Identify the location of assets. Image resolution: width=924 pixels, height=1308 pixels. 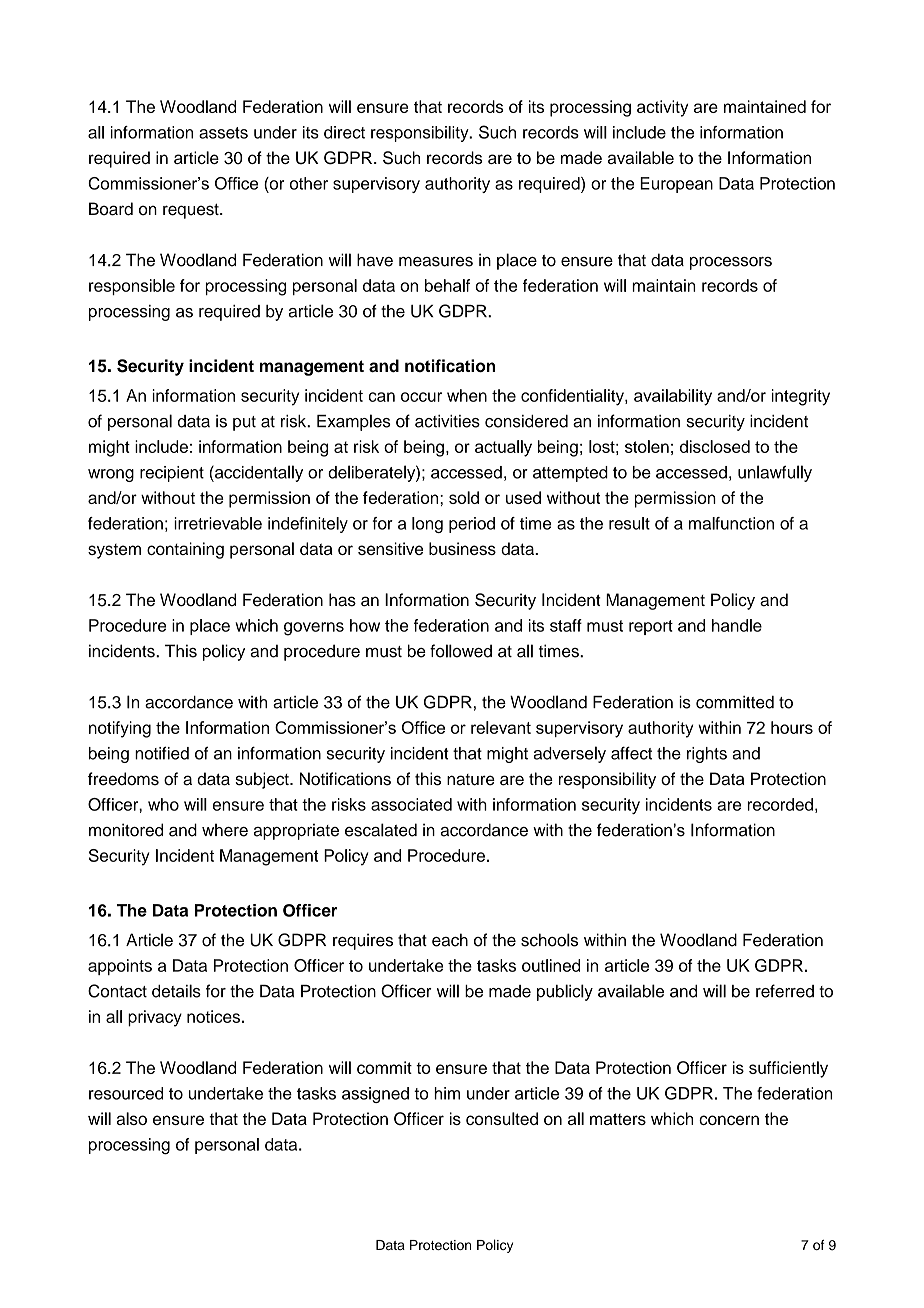
(223, 133).
